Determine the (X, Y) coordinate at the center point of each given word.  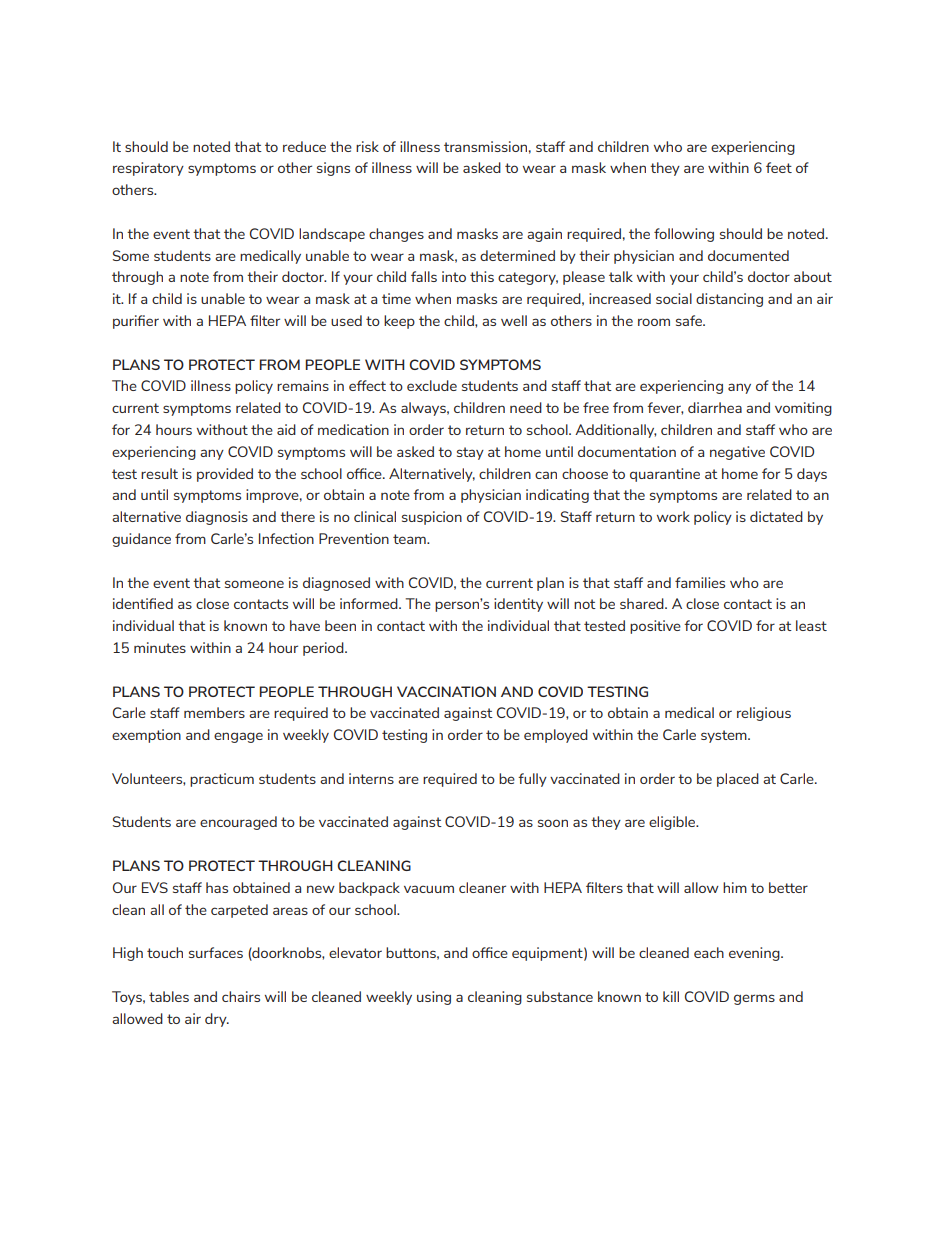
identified (143, 603)
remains (303, 385)
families (700, 582)
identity (518, 605)
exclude (432, 385)
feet (779, 167)
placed (738, 780)
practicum (222, 780)
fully (532, 780)
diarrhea (715, 407)
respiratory (148, 169)
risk (367, 146)
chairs (241, 996)
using (434, 998)
